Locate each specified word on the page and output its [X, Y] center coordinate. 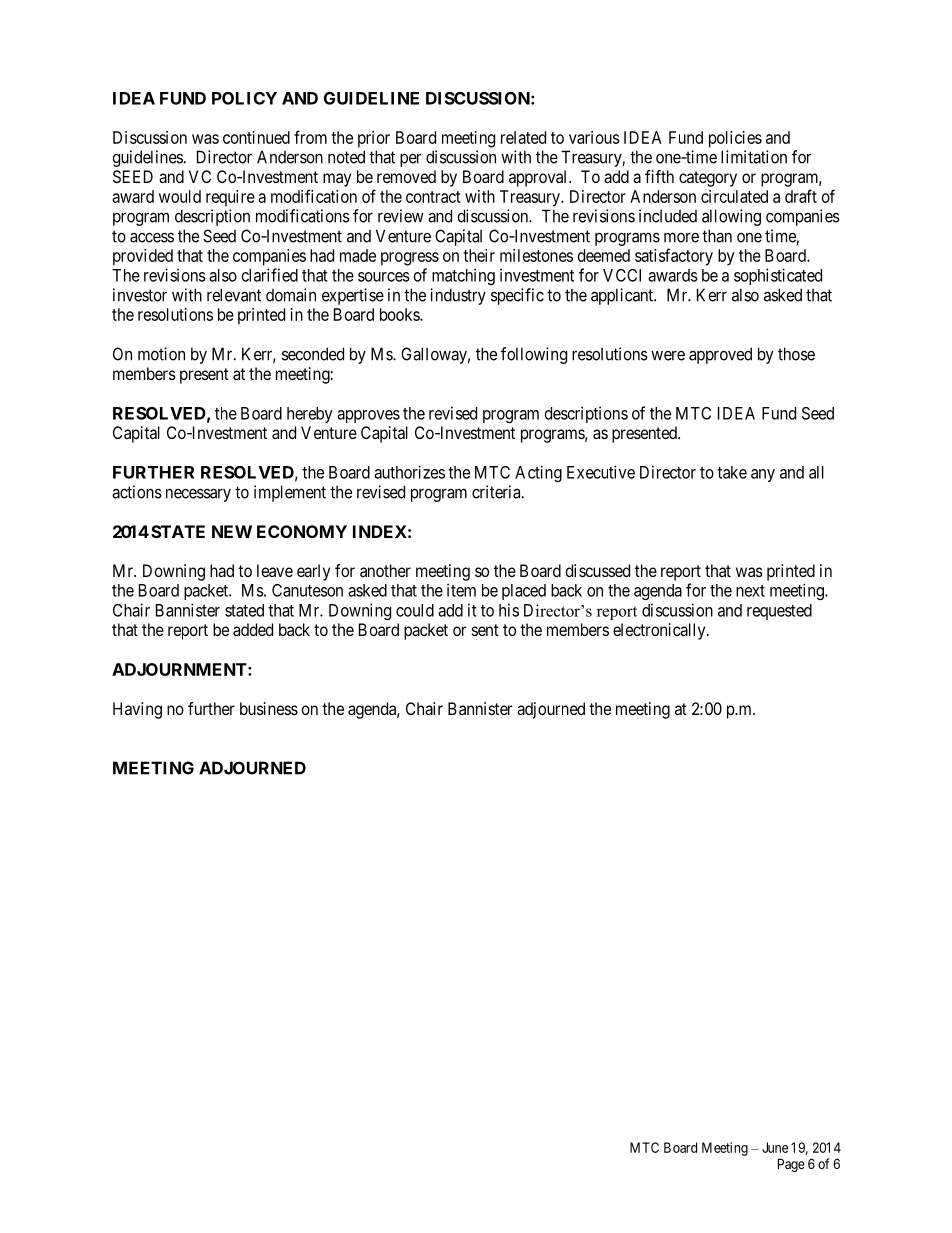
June [775, 1147]
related [523, 137]
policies [735, 139]
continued [256, 137]
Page [791, 1165]
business [269, 708]
